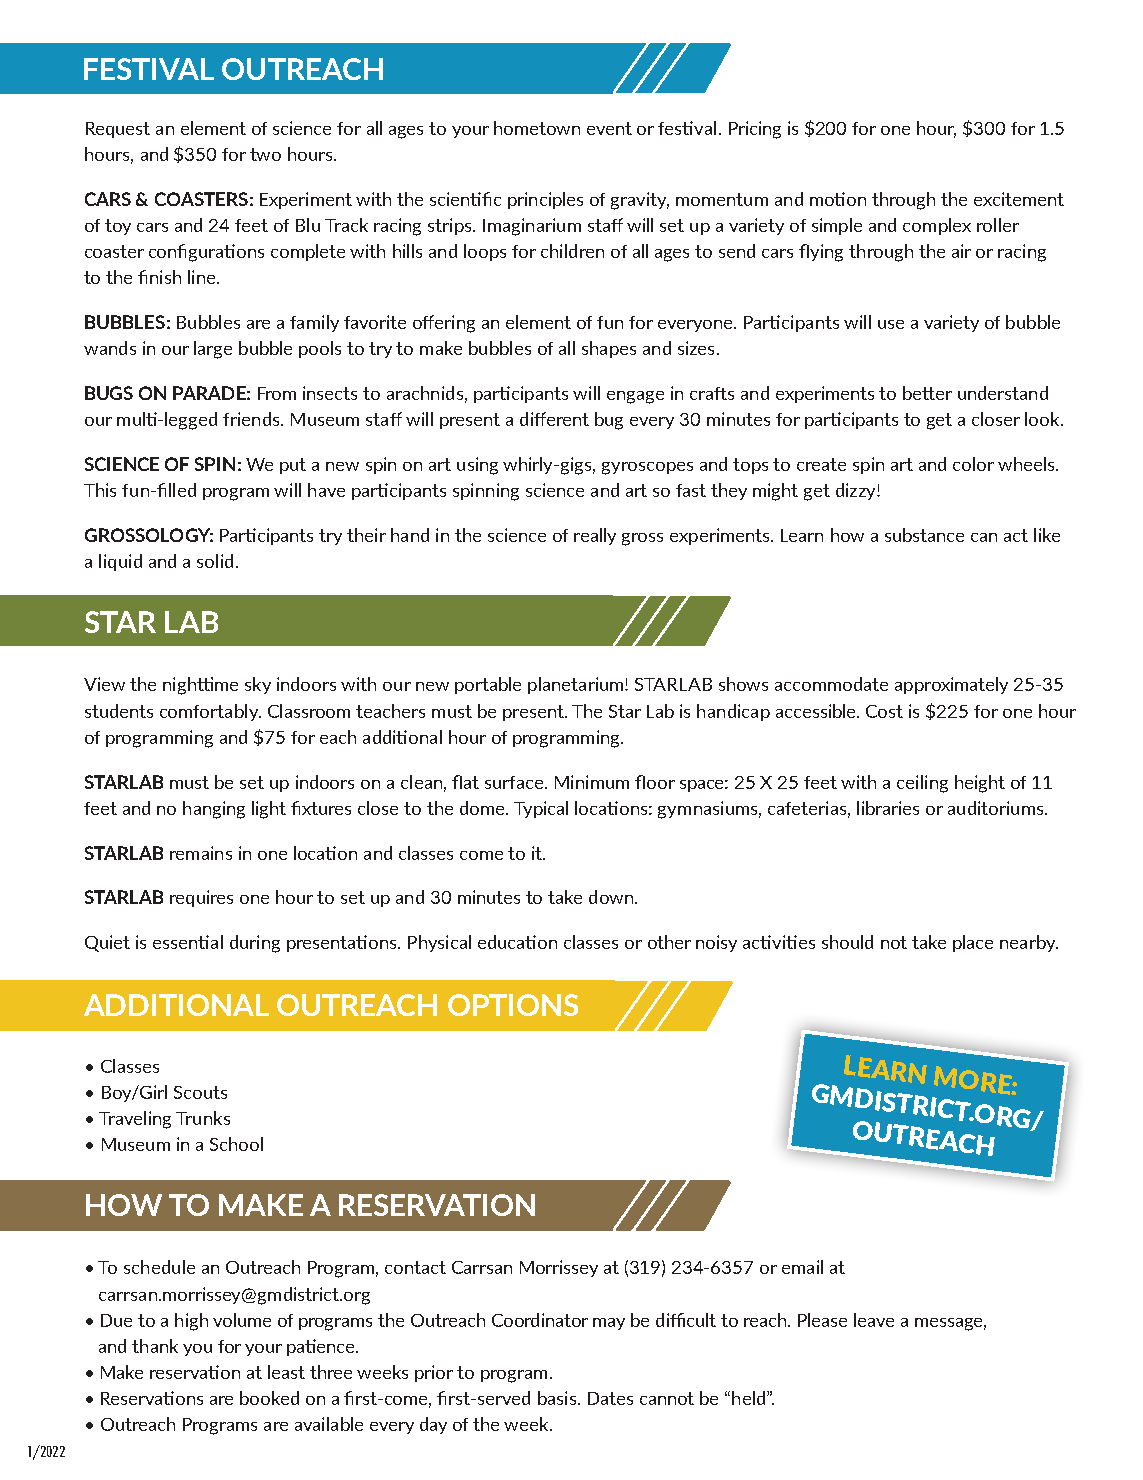 The image size is (1143, 1480). Describe the element at coordinates (937, 226) in the page. I see `complex` at that location.
